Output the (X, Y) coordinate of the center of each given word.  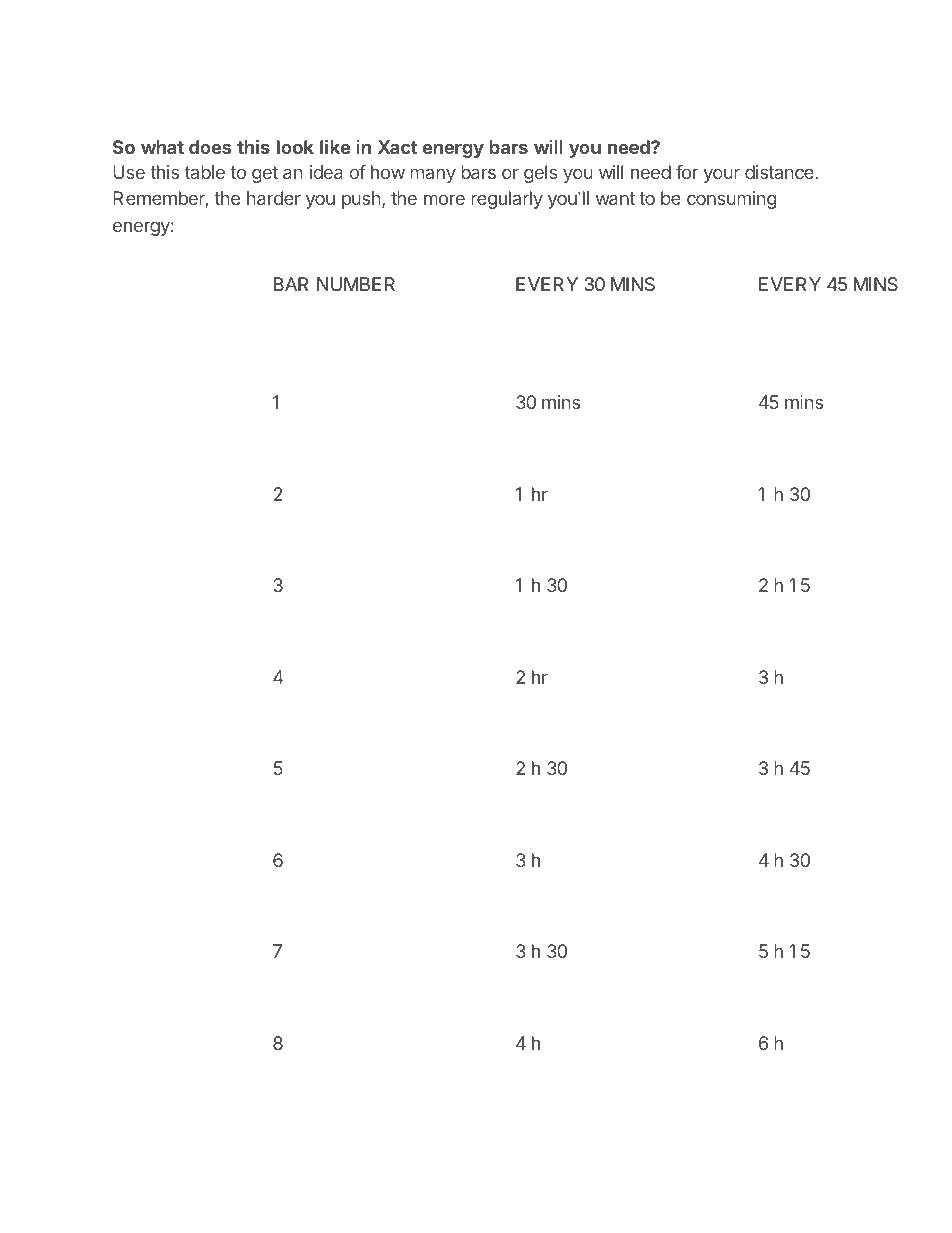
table (205, 172)
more (444, 199)
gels (541, 174)
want (615, 198)
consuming (732, 200)
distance (780, 172)
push (361, 200)
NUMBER (356, 284)
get (265, 174)
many (433, 175)
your (722, 175)
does (210, 147)
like (335, 147)
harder (274, 198)
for (687, 172)
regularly (507, 200)
